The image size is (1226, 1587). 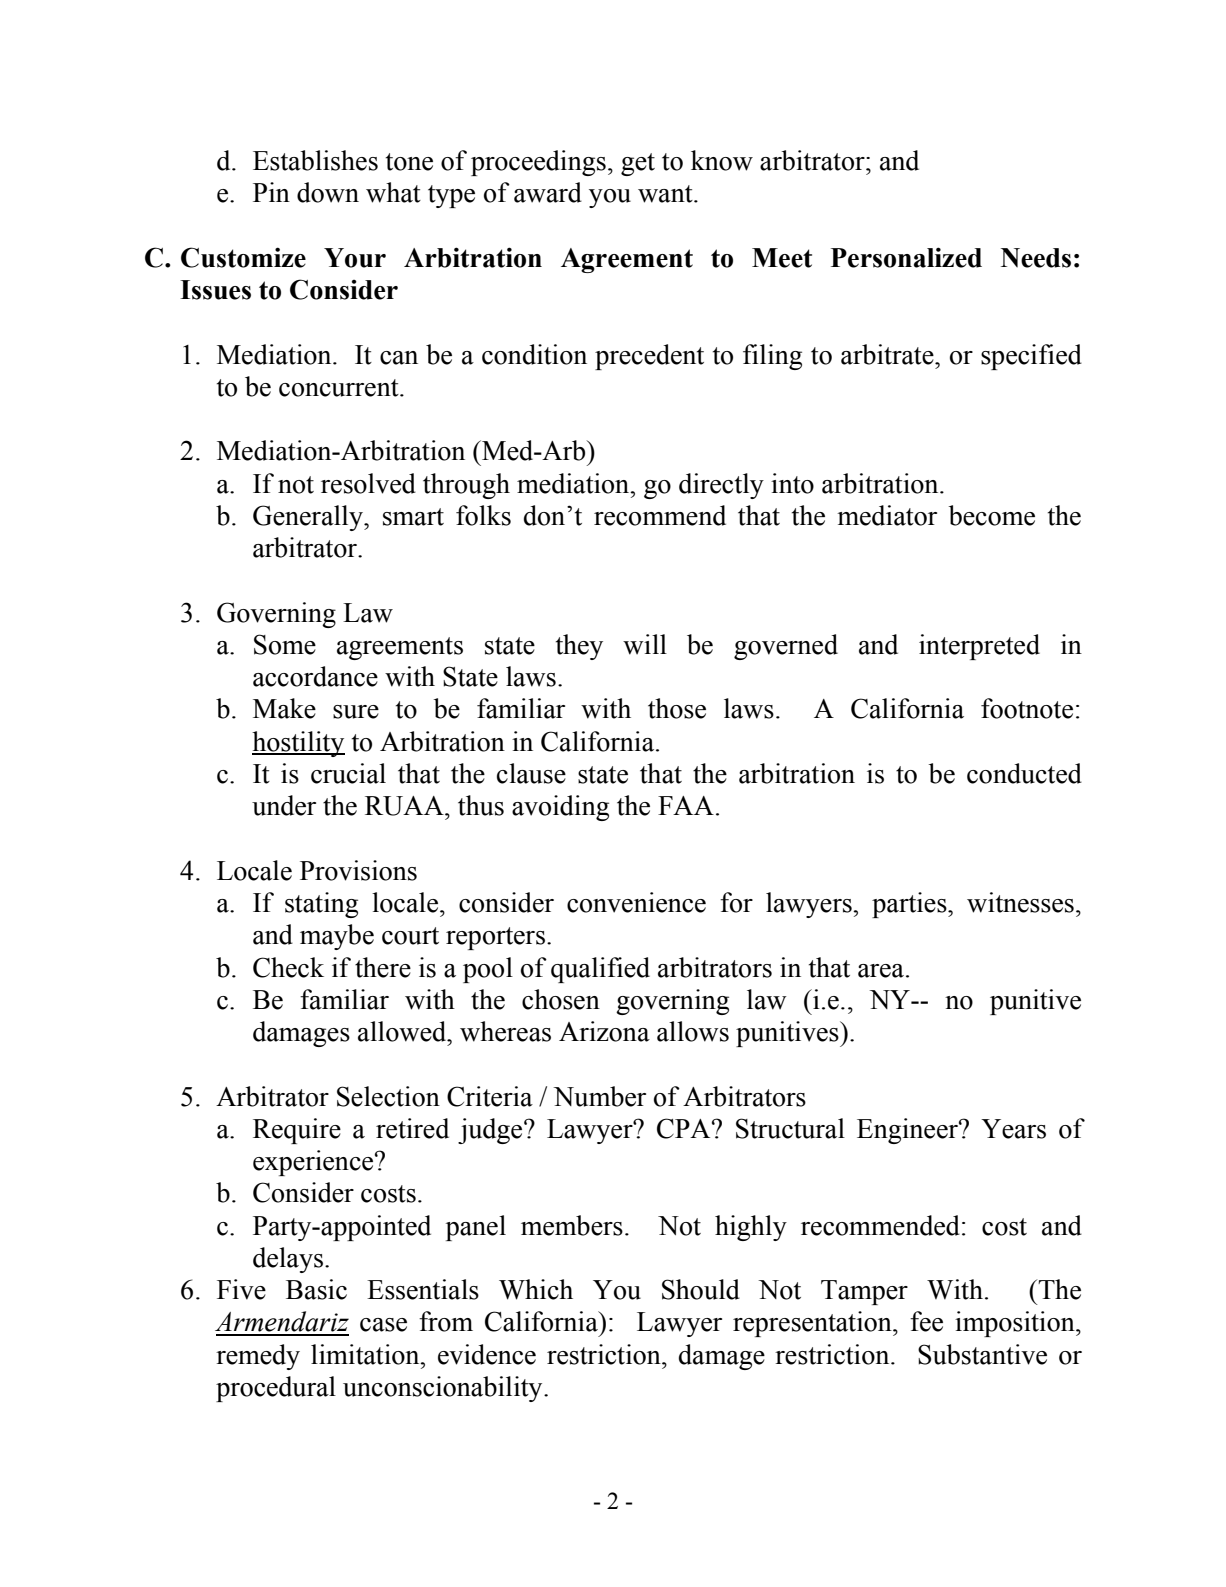 I want to click on Personalized, so click(x=906, y=257).
